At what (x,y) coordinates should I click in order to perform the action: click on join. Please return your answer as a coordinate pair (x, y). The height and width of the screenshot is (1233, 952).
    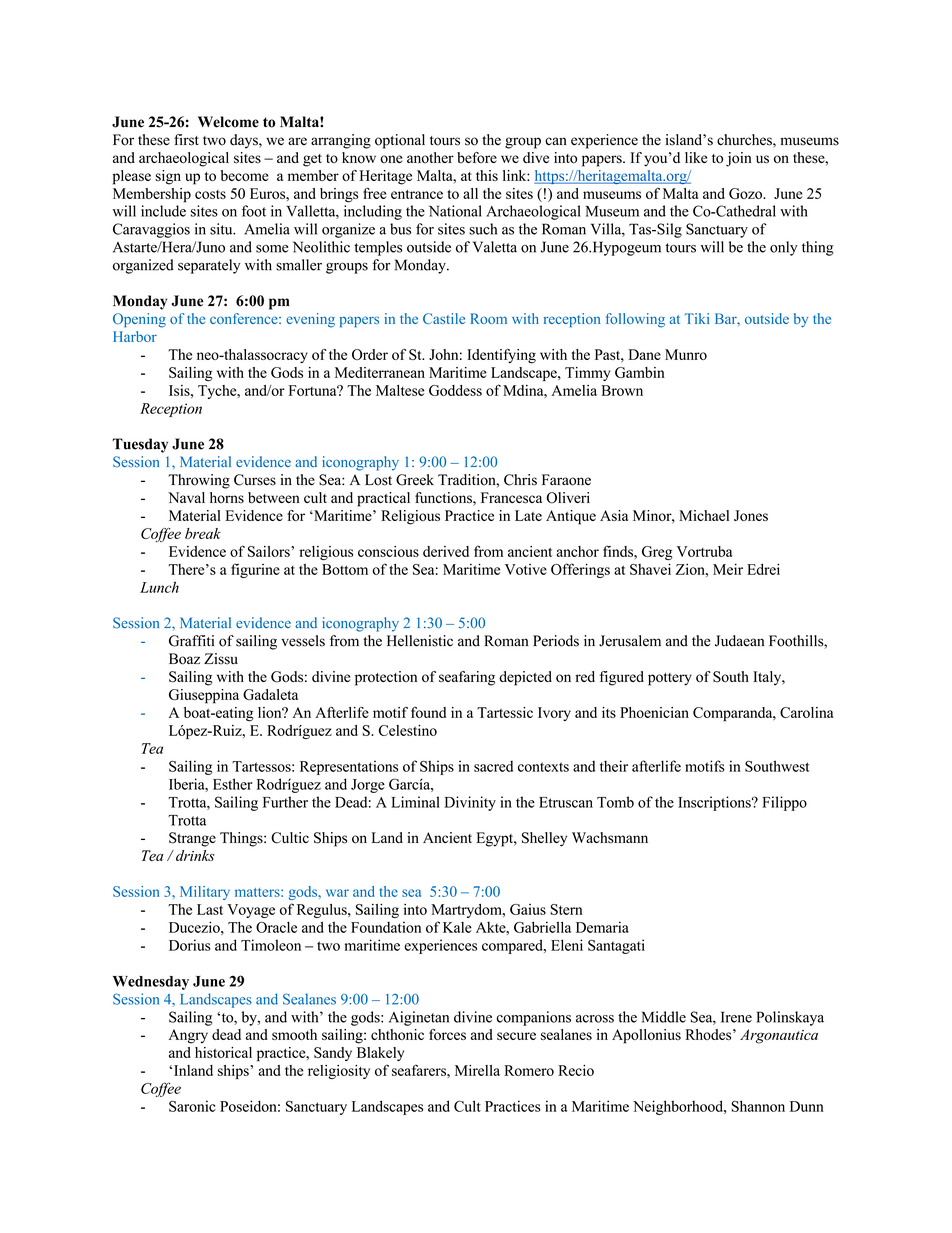
    Looking at the image, I should click on (739, 159).
